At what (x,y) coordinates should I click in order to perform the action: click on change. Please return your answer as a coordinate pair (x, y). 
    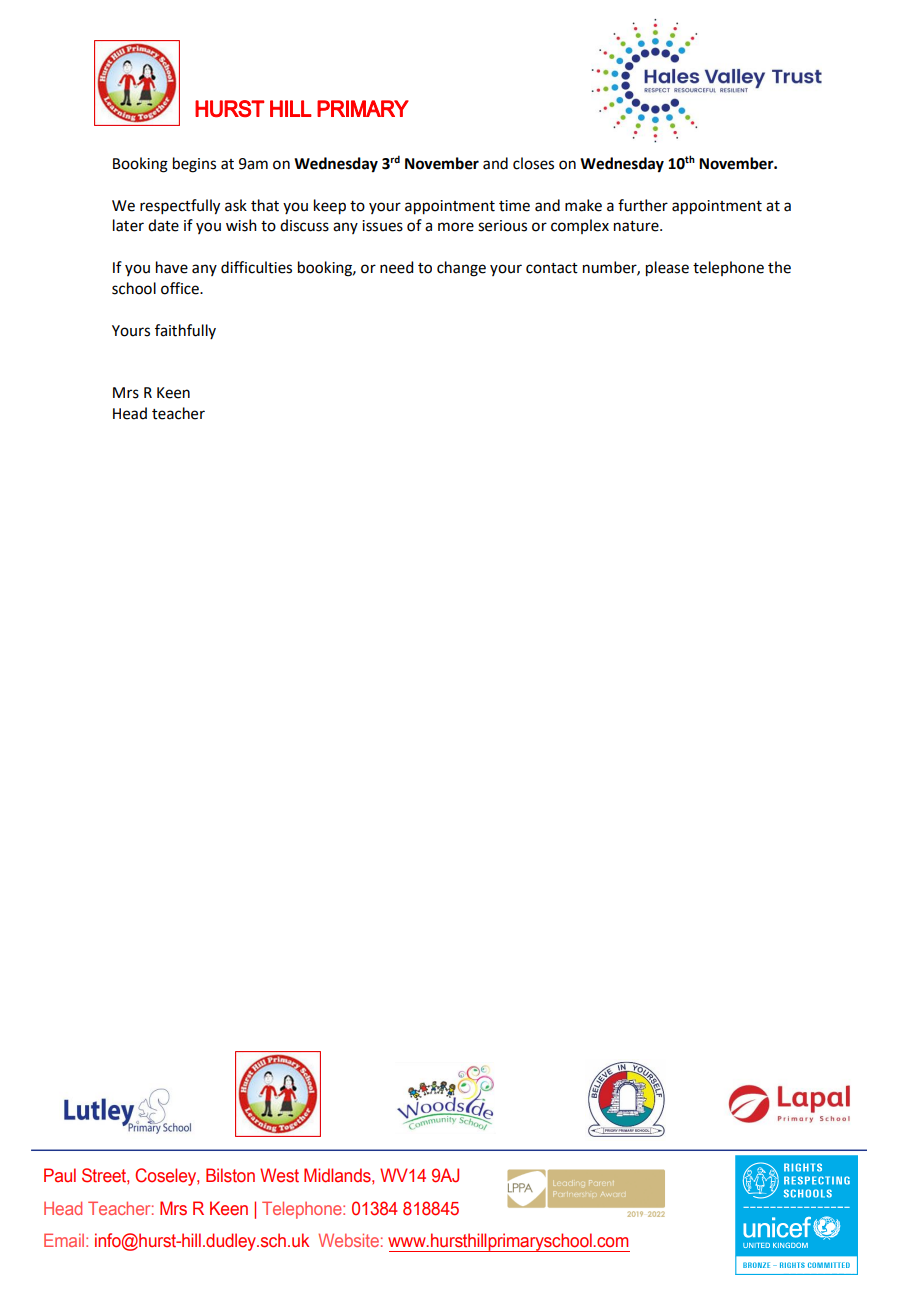
    Looking at the image, I should click on (461, 269).
